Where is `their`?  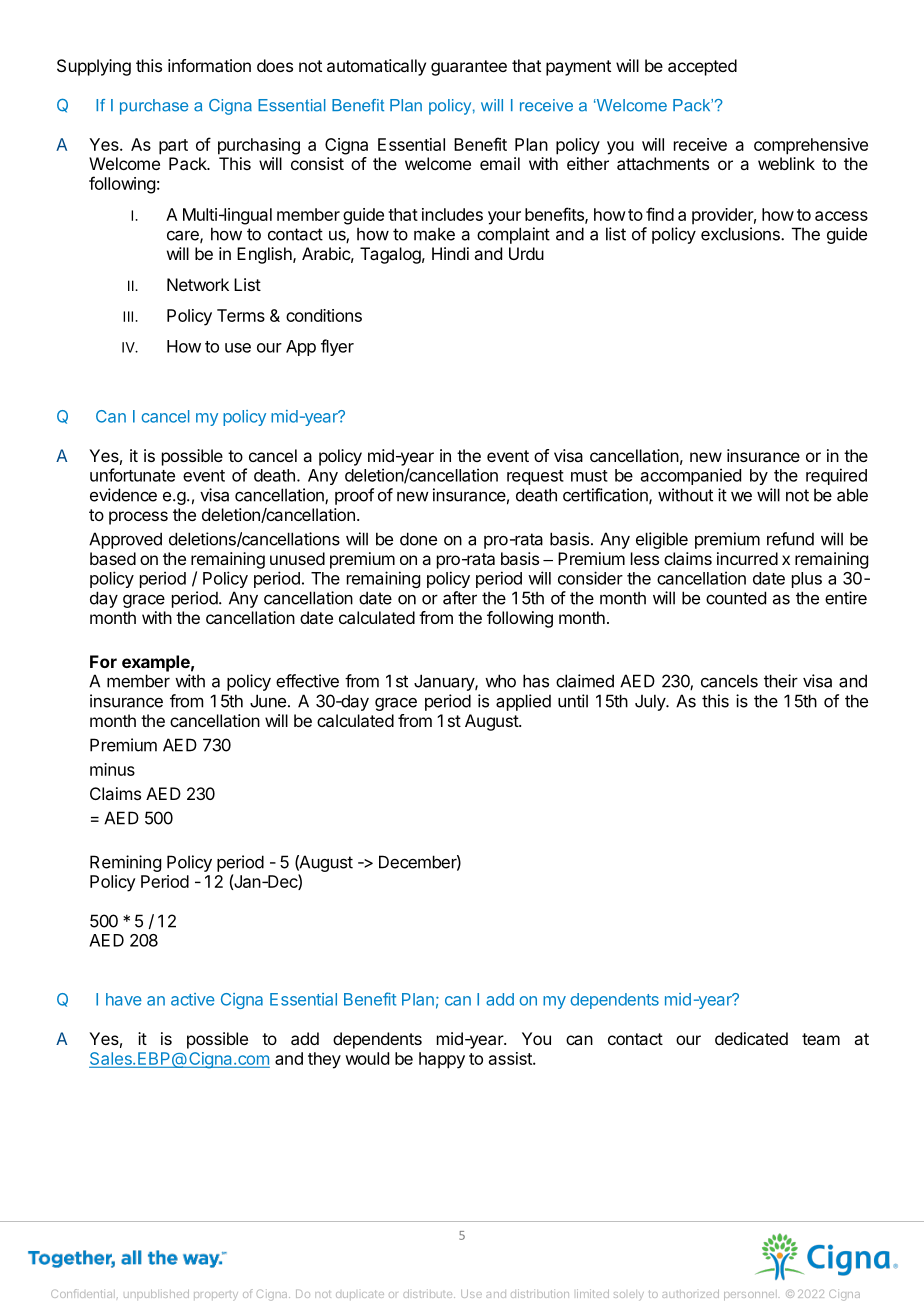
their is located at coordinates (781, 681).
